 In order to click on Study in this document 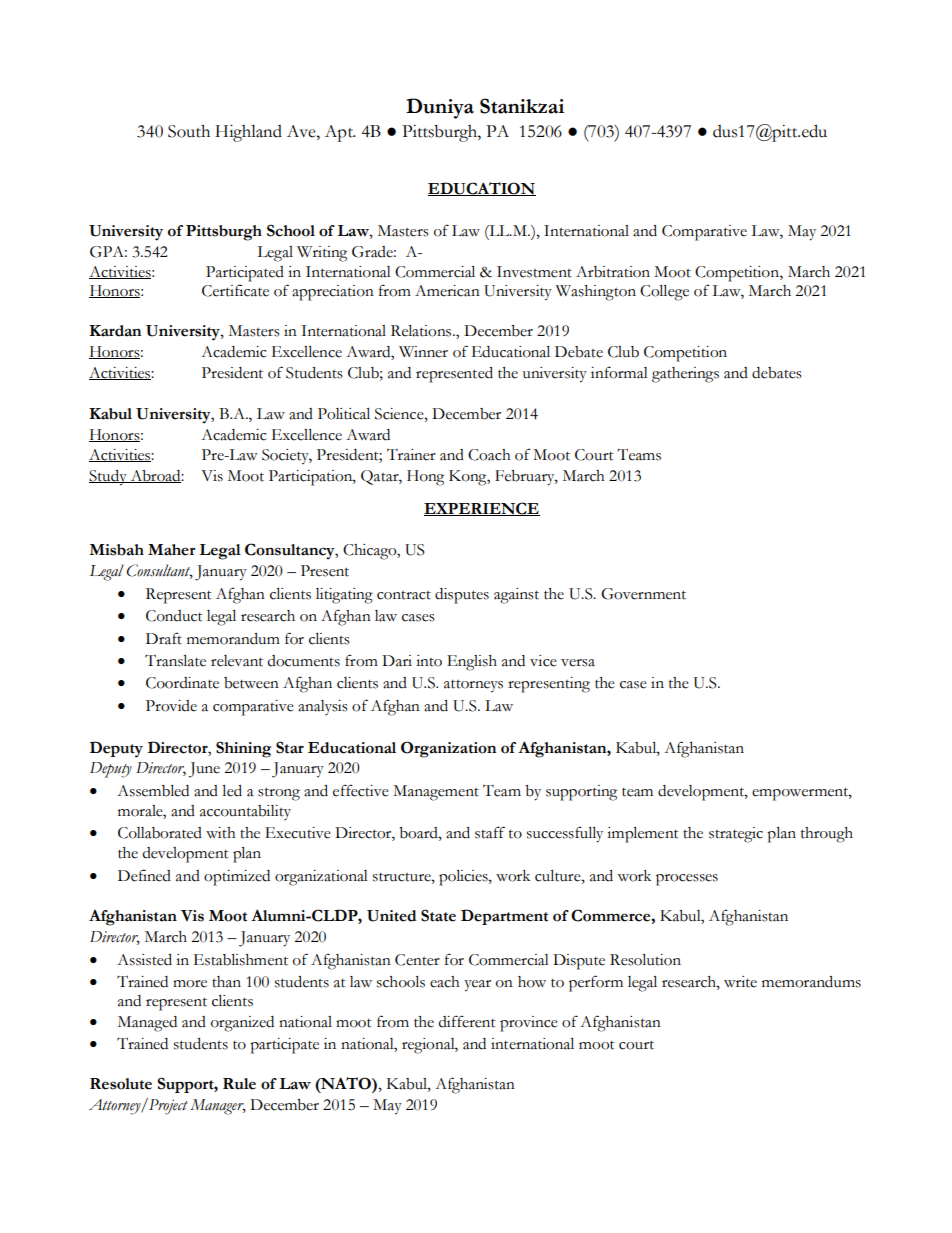, I will do `click(109, 478)`.
